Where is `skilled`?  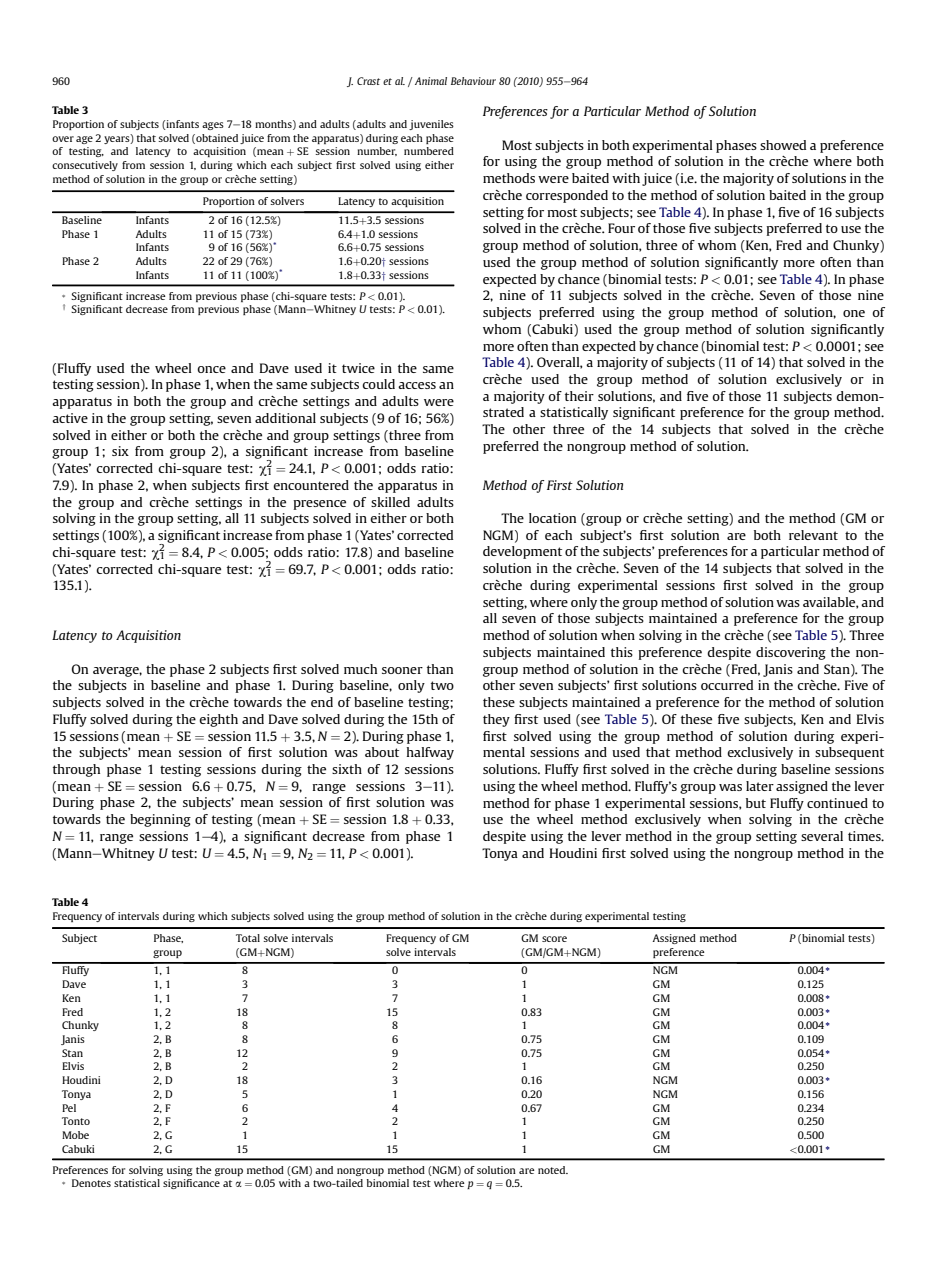 skilled is located at coordinates (390, 502).
